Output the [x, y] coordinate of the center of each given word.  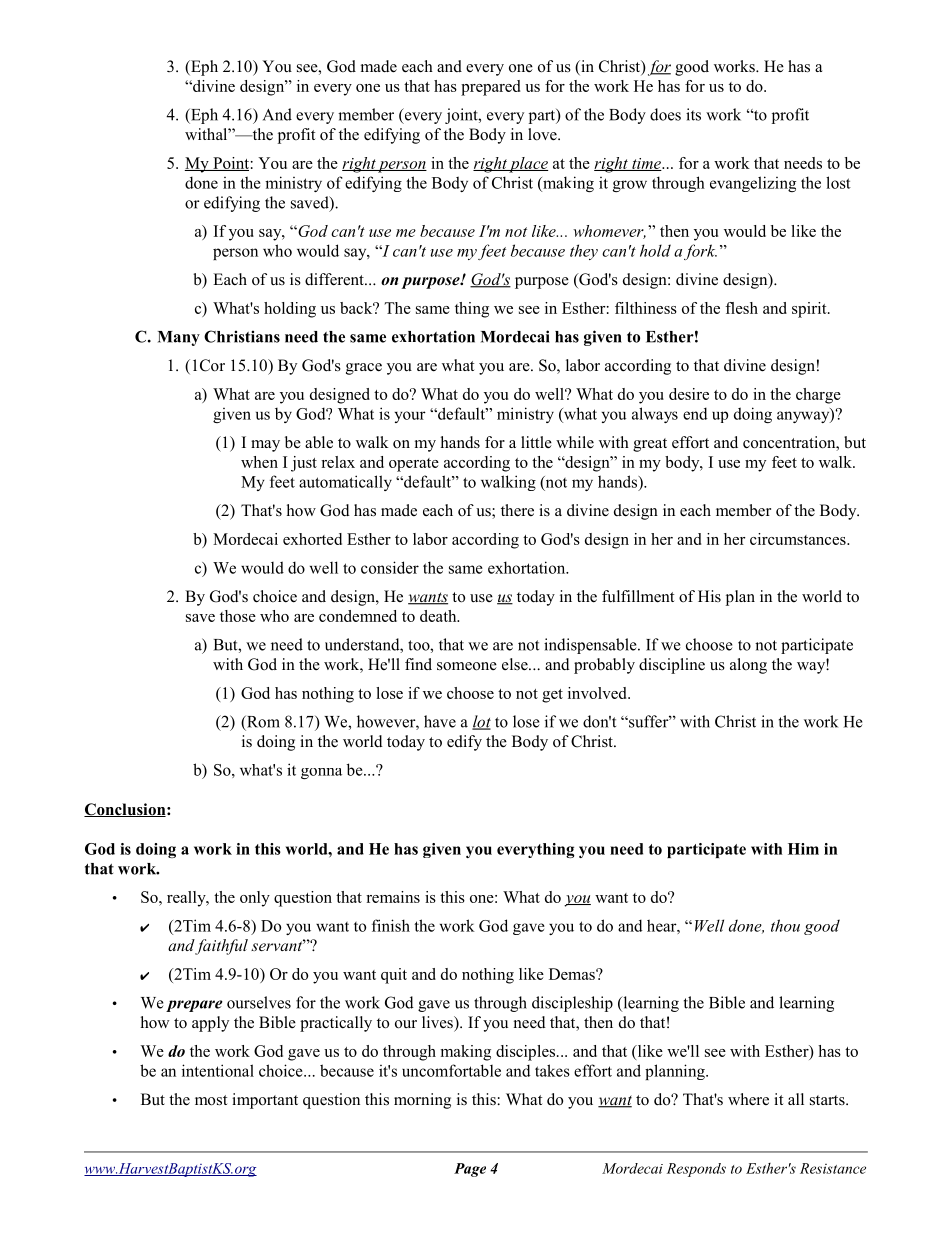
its [693, 114]
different [335, 279]
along [748, 666]
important [265, 1101]
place [528, 165]
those [238, 616]
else [516, 664]
